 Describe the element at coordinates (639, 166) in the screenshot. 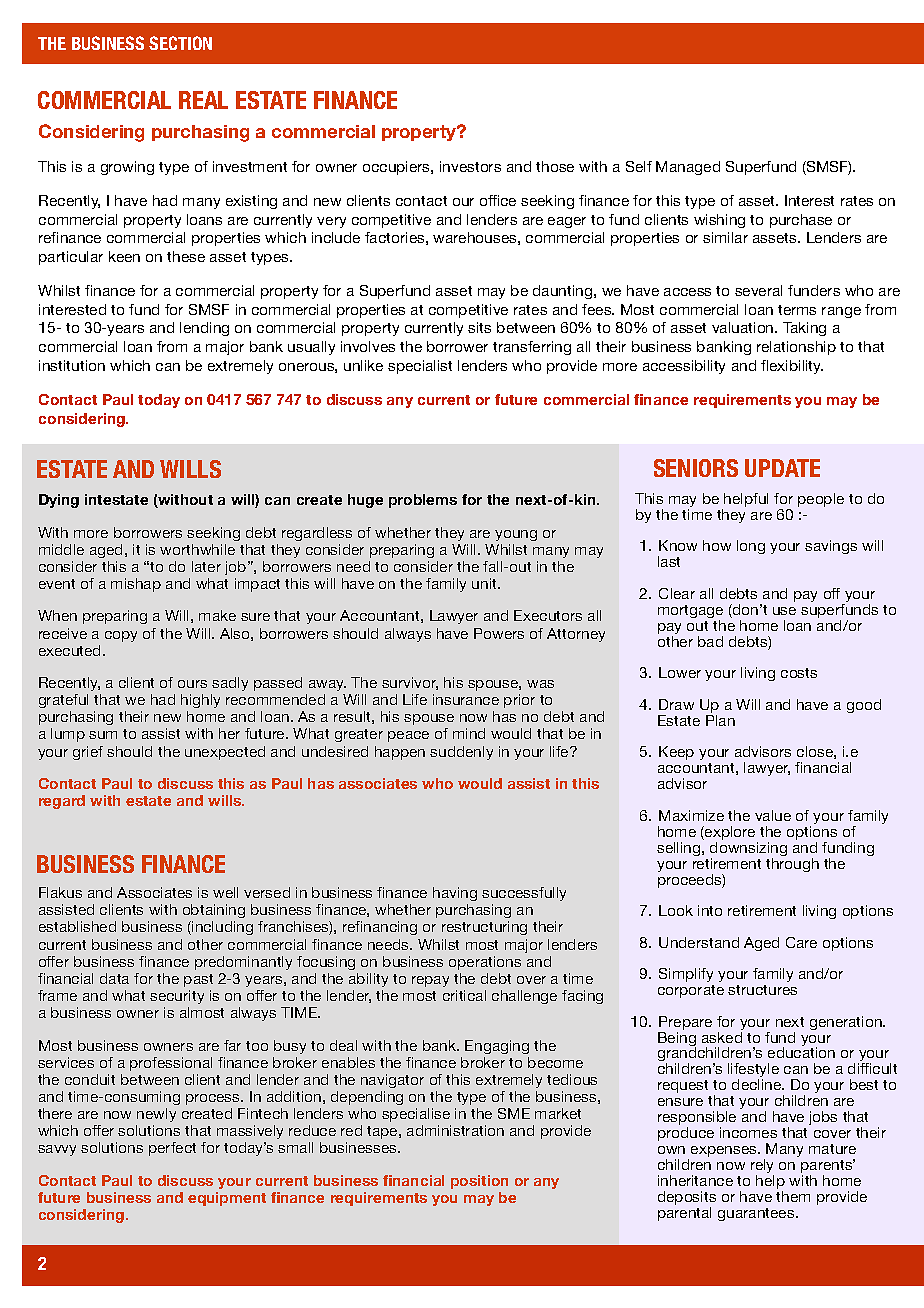

I see `Self` at that location.
